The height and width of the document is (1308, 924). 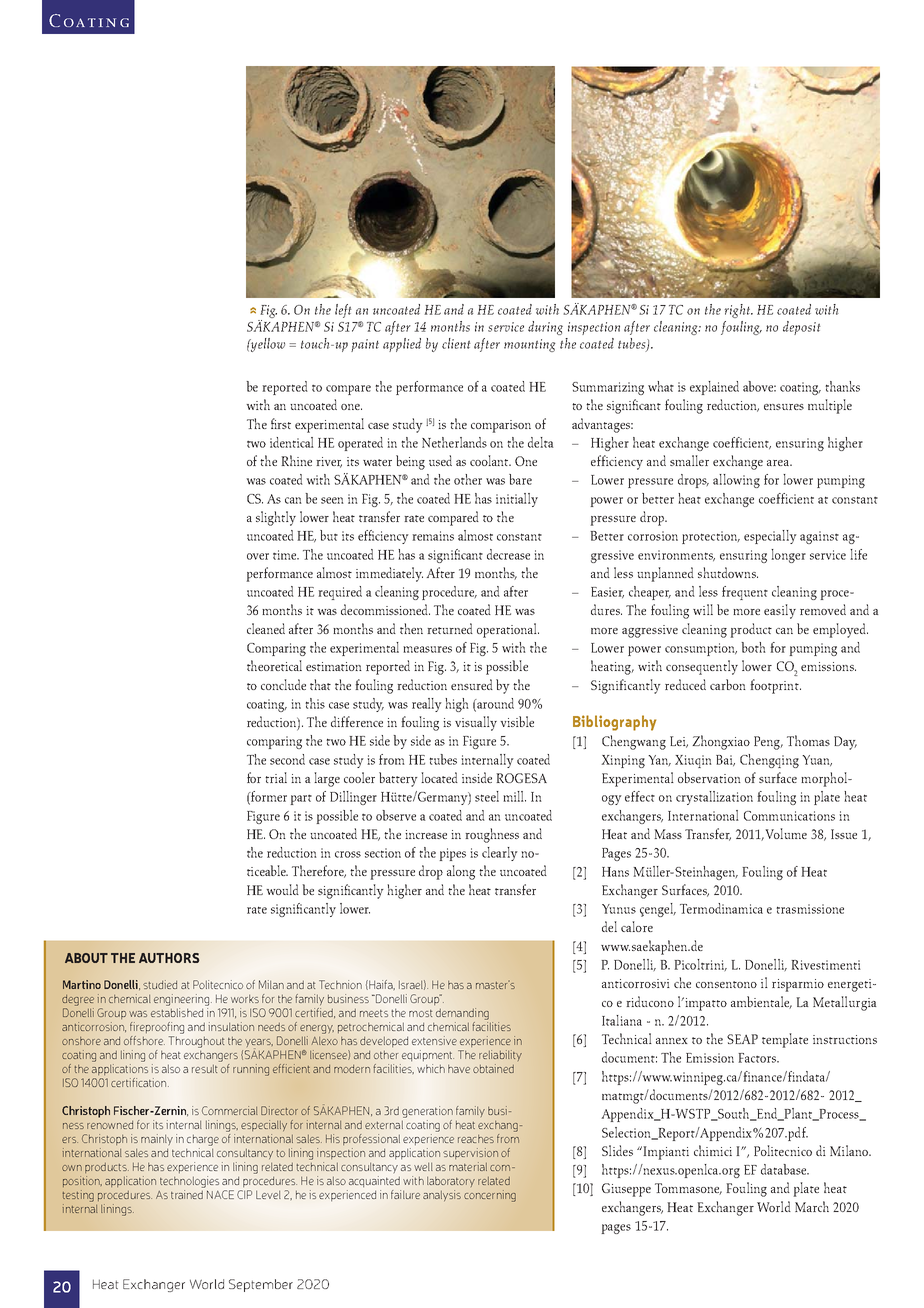 I want to click on returned, so click(x=450, y=628).
